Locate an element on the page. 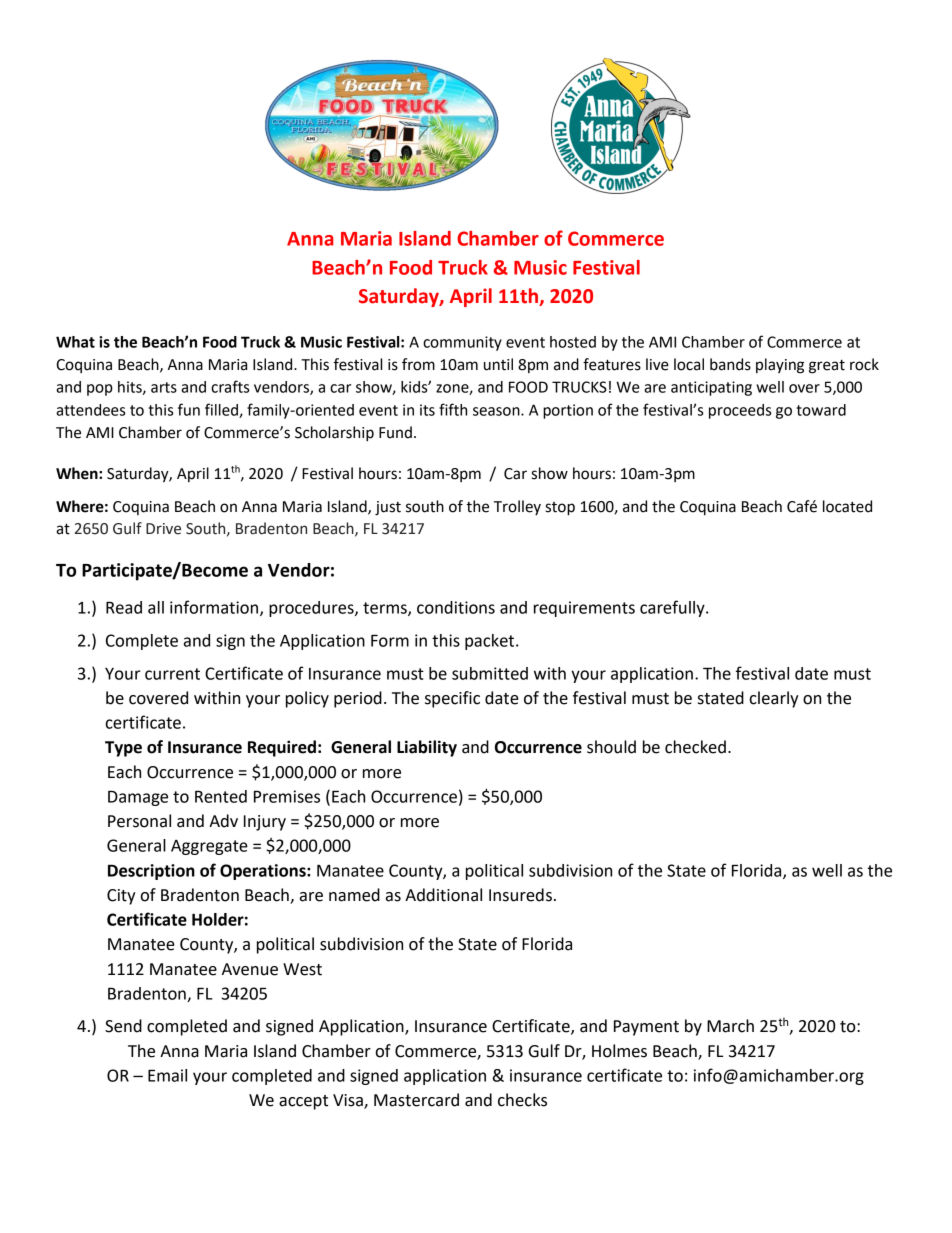  March is located at coordinates (730, 1026).
